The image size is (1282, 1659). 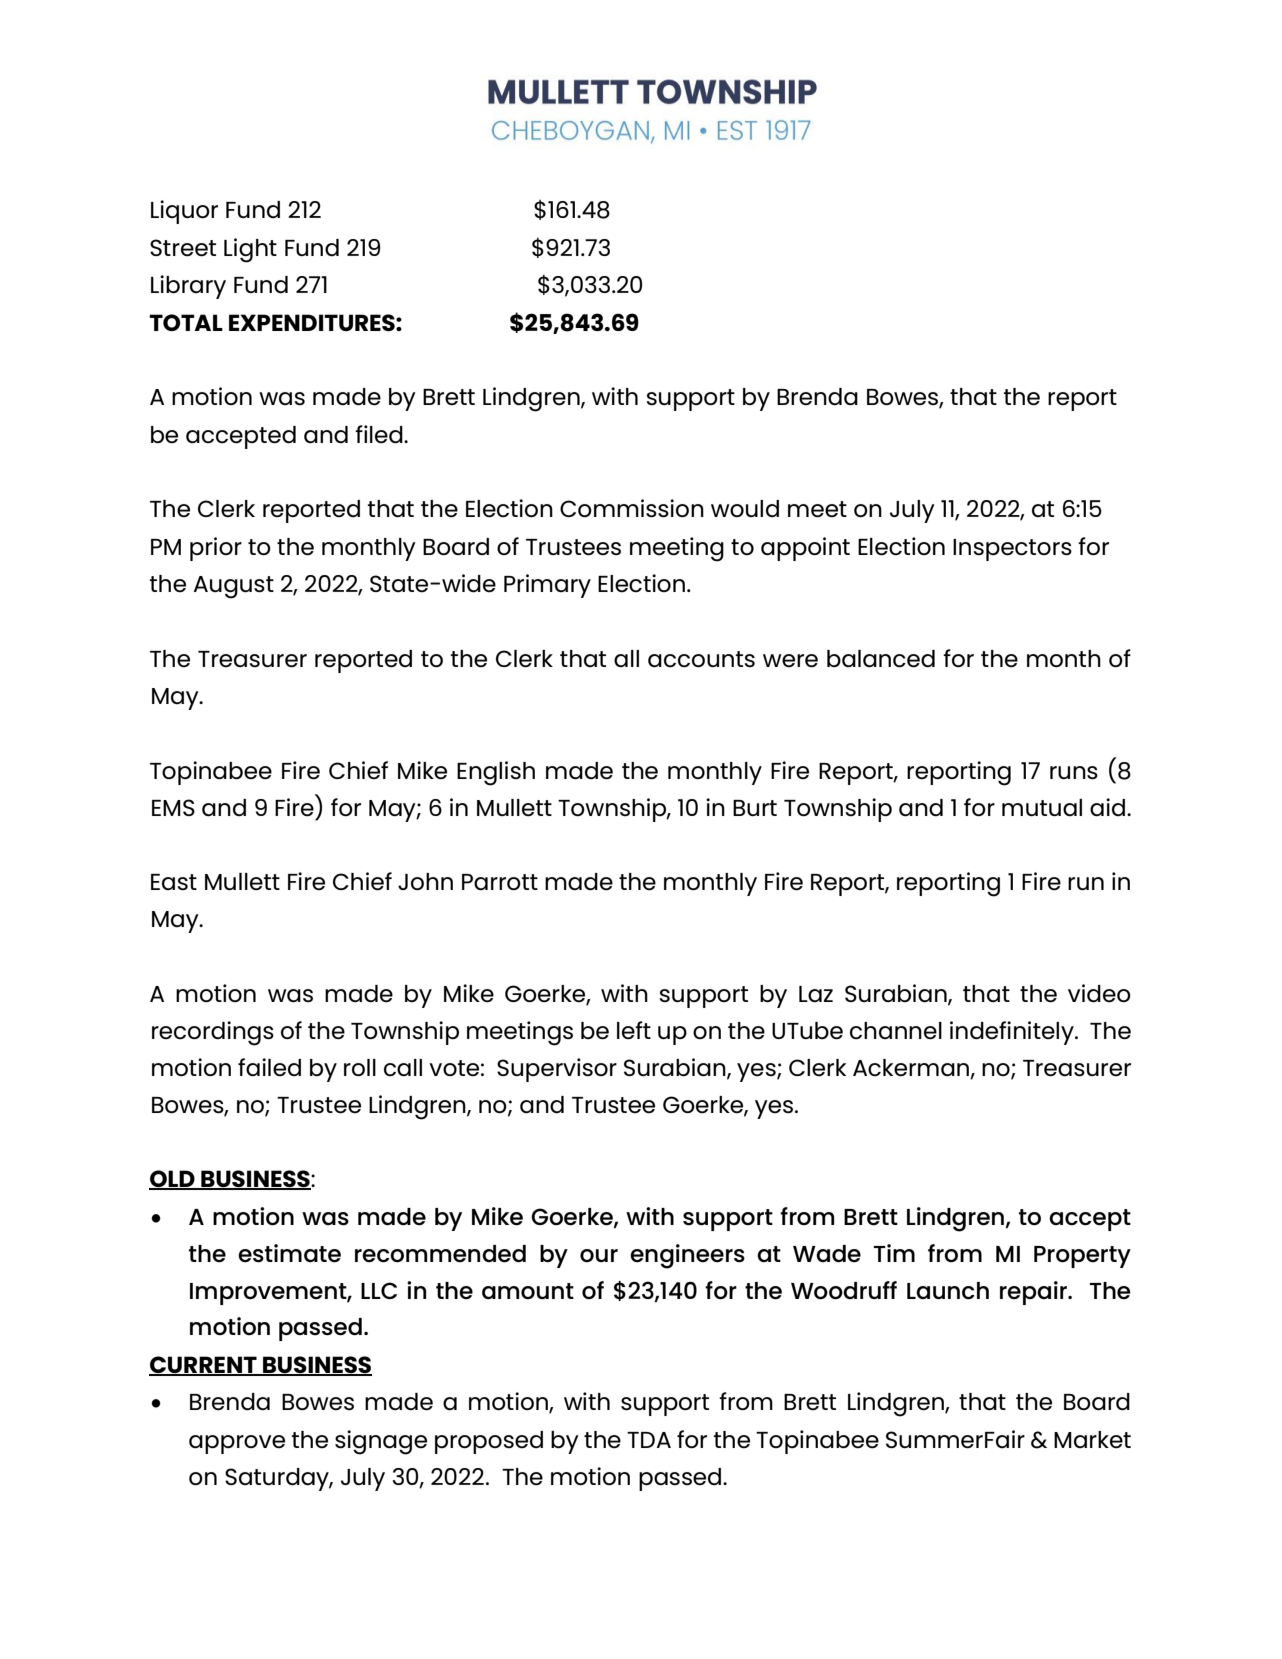 I want to click on accounts, so click(x=701, y=659).
